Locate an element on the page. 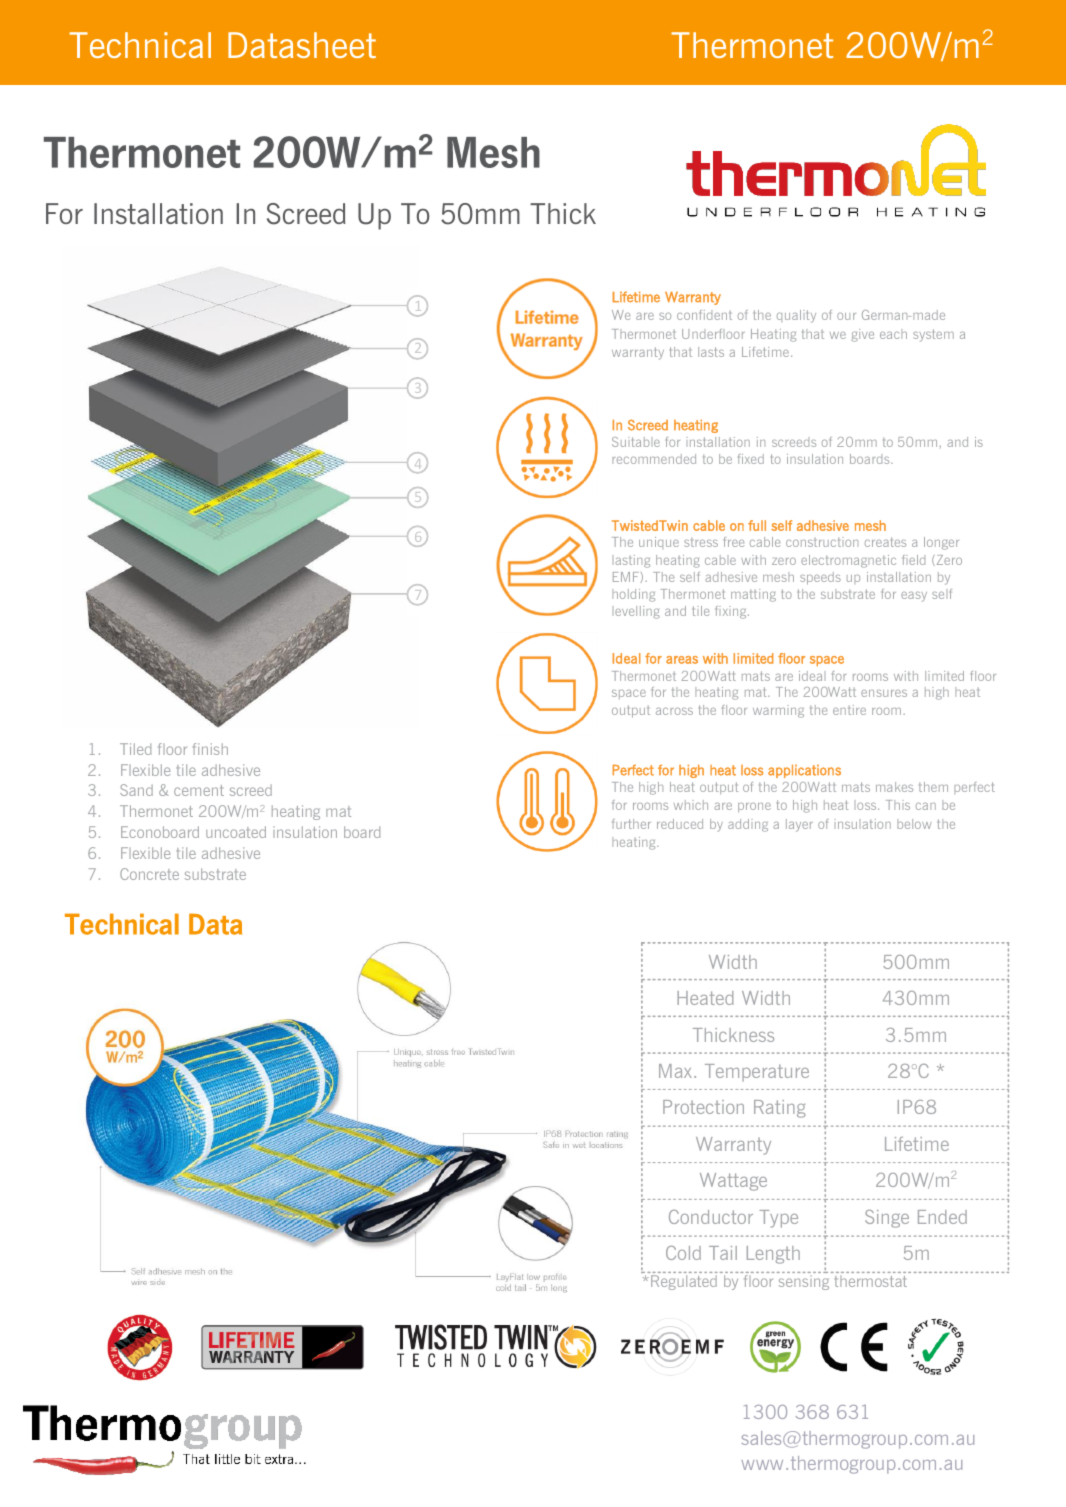 Image resolution: width=1066 pixels, height=1507 pixels. thermostat is located at coordinates (871, 1281).
